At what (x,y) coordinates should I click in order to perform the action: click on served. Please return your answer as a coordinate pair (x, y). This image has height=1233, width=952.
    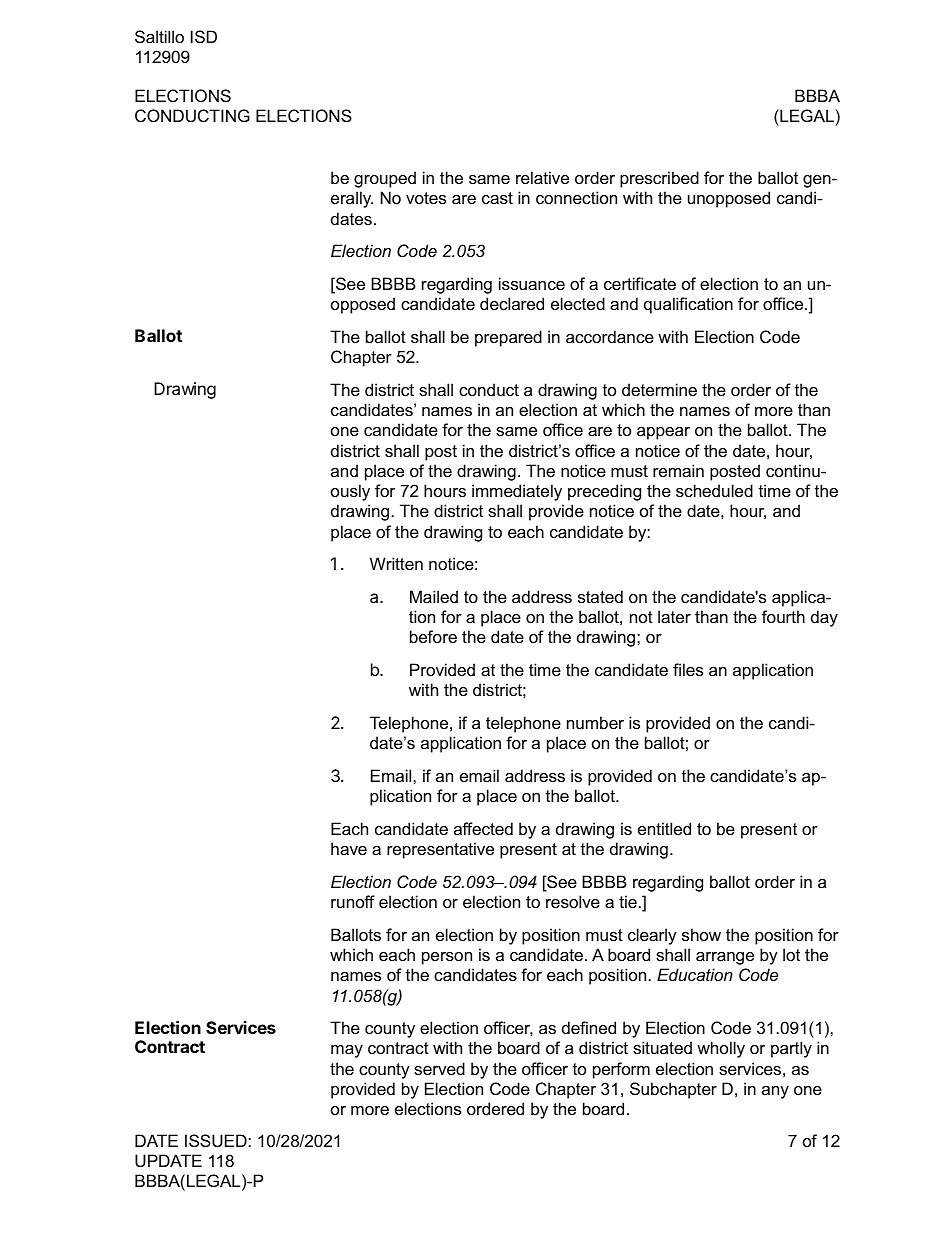
    Looking at the image, I should click on (439, 1068).
